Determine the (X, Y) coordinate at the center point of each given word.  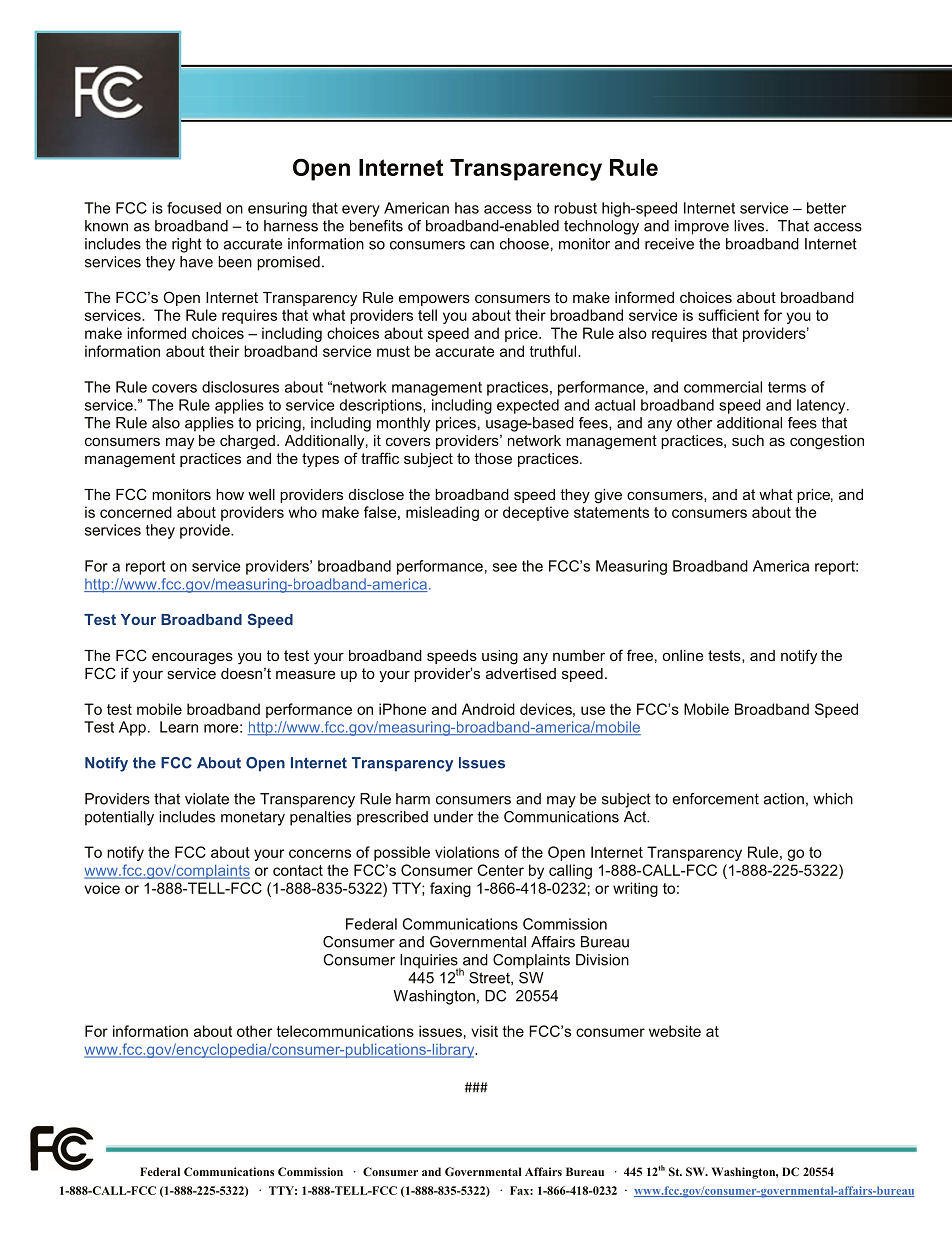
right (187, 245)
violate (207, 799)
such (748, 440)
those (493, 458)
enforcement (716, 799)
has (467, 208)
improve (702, 227)
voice (102, 888)
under (453, 817)
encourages (192, 658)
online (683, 655)
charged (247, 442)
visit (484, 1031)
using (500, 657)
